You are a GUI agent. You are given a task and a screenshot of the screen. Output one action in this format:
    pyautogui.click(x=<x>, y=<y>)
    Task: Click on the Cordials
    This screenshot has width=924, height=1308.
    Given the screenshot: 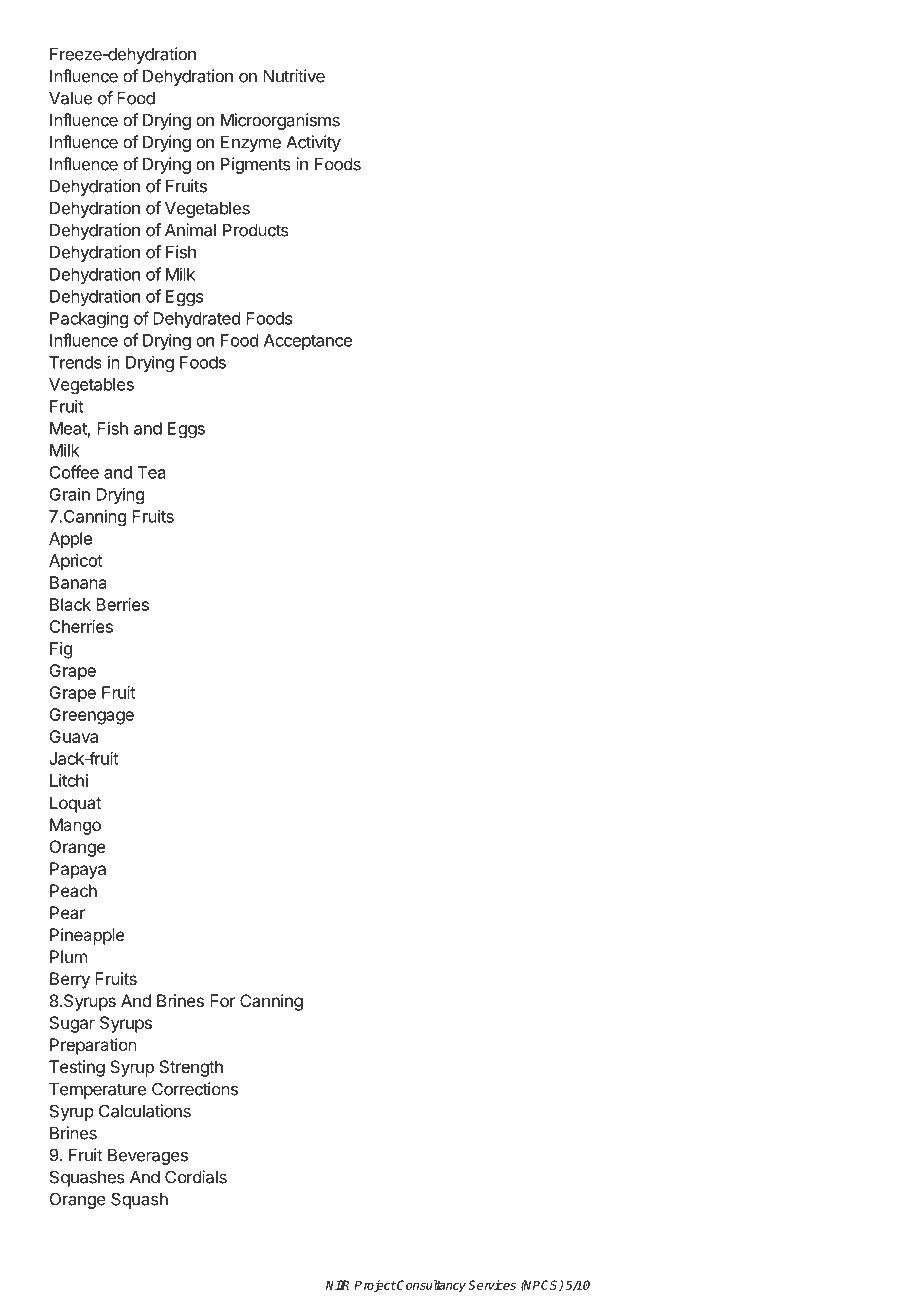 What is the action you would take?
    pyautogui.click(x=196, y=1177)
